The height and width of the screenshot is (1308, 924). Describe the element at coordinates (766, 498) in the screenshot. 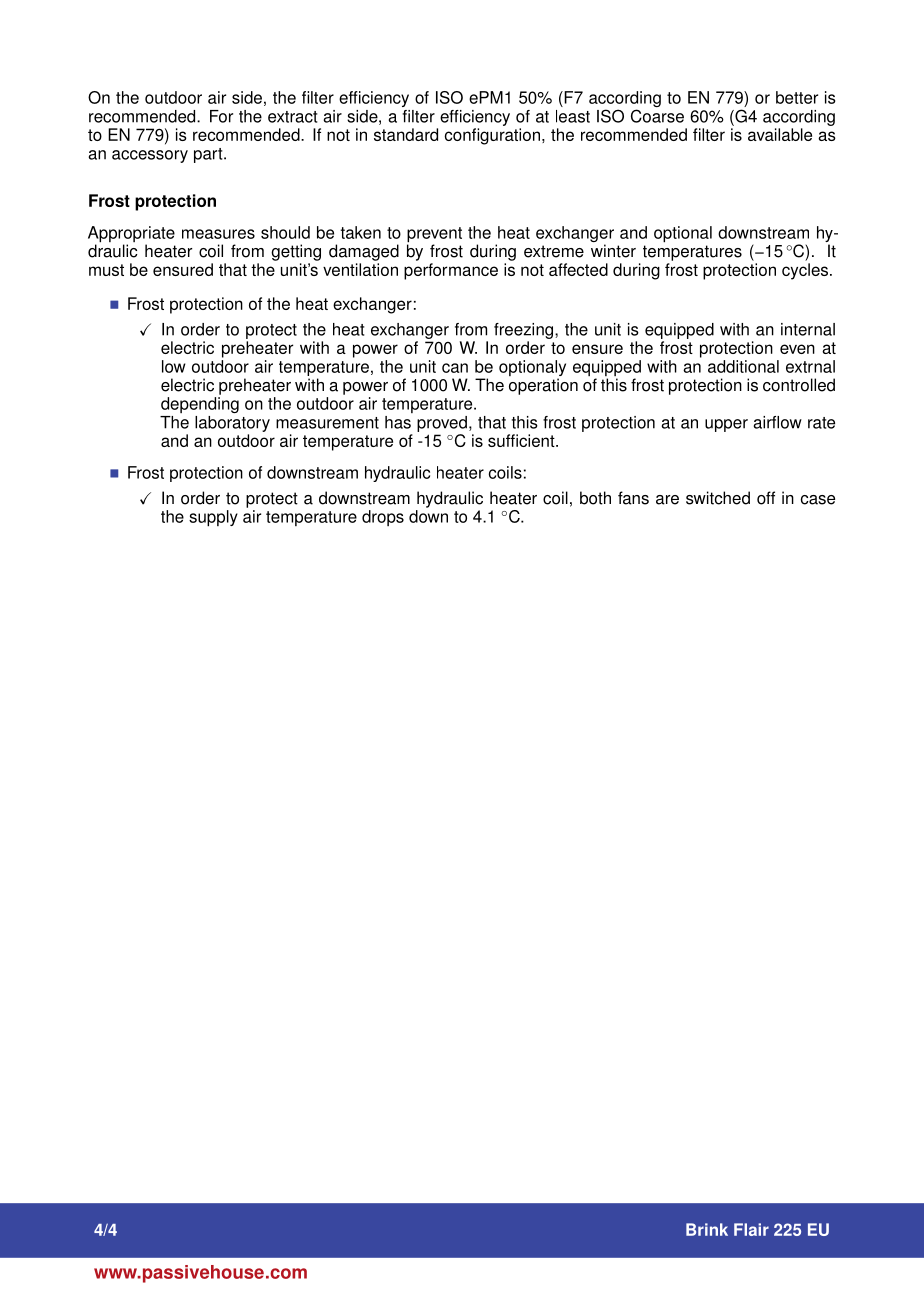

I see `off` at that location.
